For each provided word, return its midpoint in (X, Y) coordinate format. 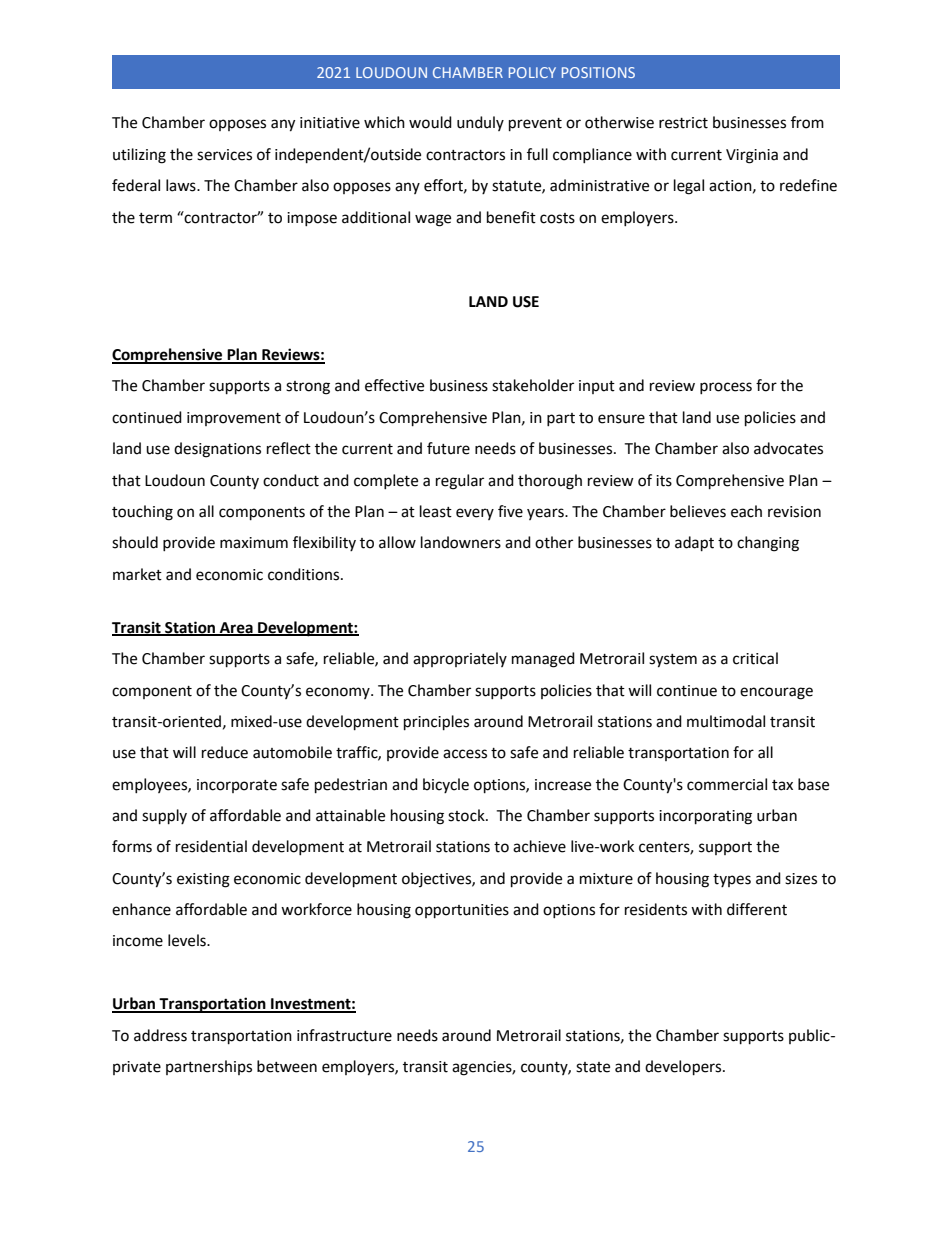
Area (236, 628)
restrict (683, 123)
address (160, 1035)
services (224, 155)
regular (460, 482)
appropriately (460, 659)
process (726, 388)
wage (433, 220)
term (155, 218)
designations (217, 450)
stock (467, 815)
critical (755, 658)
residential (211, 846)
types (732, 880)
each (746, 511)
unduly (480, 123)
